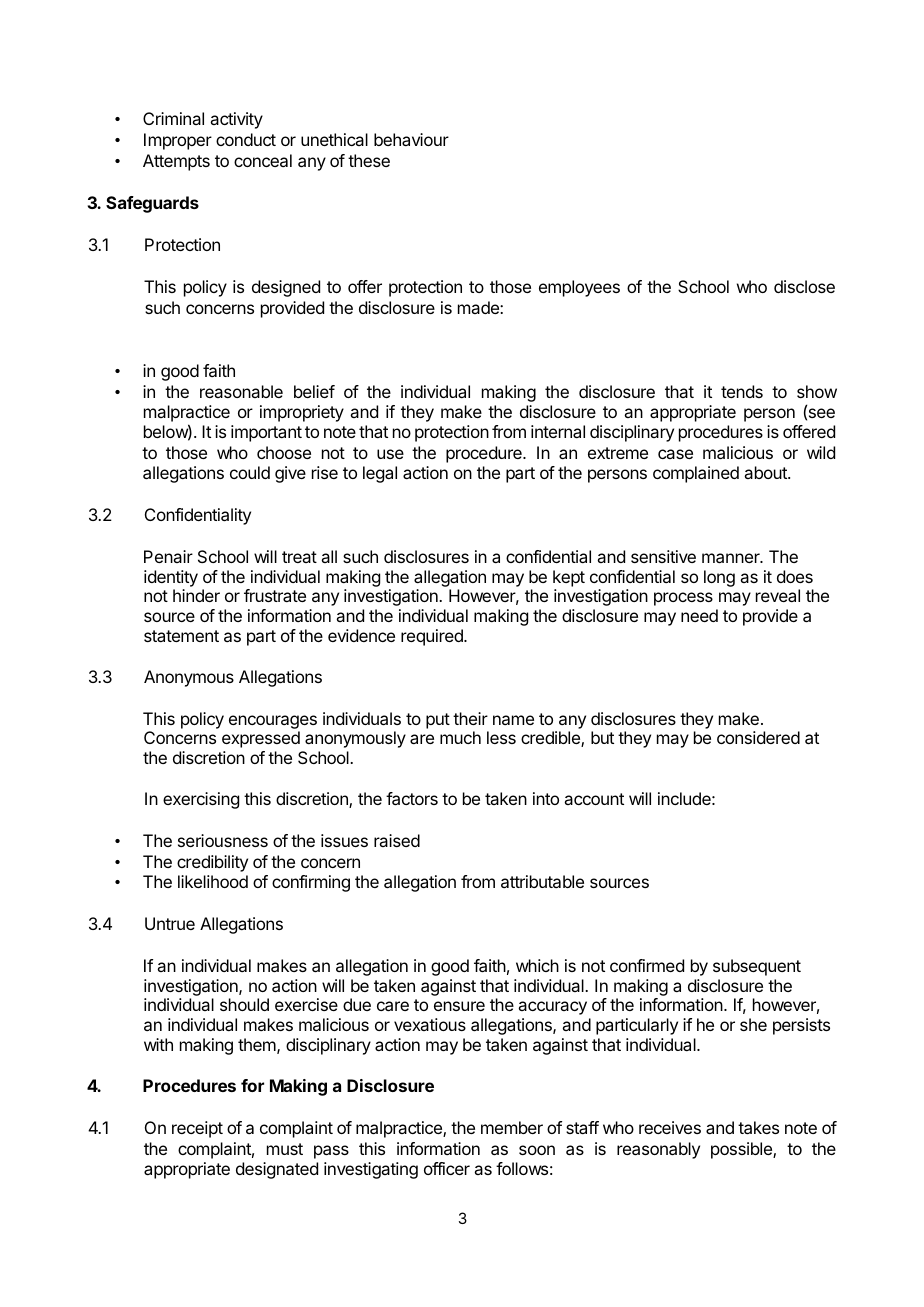 The image size is (924, 1307). Describe the element at coordinates (411, 139) in the screenshot. I see `behaviour` at that location.
